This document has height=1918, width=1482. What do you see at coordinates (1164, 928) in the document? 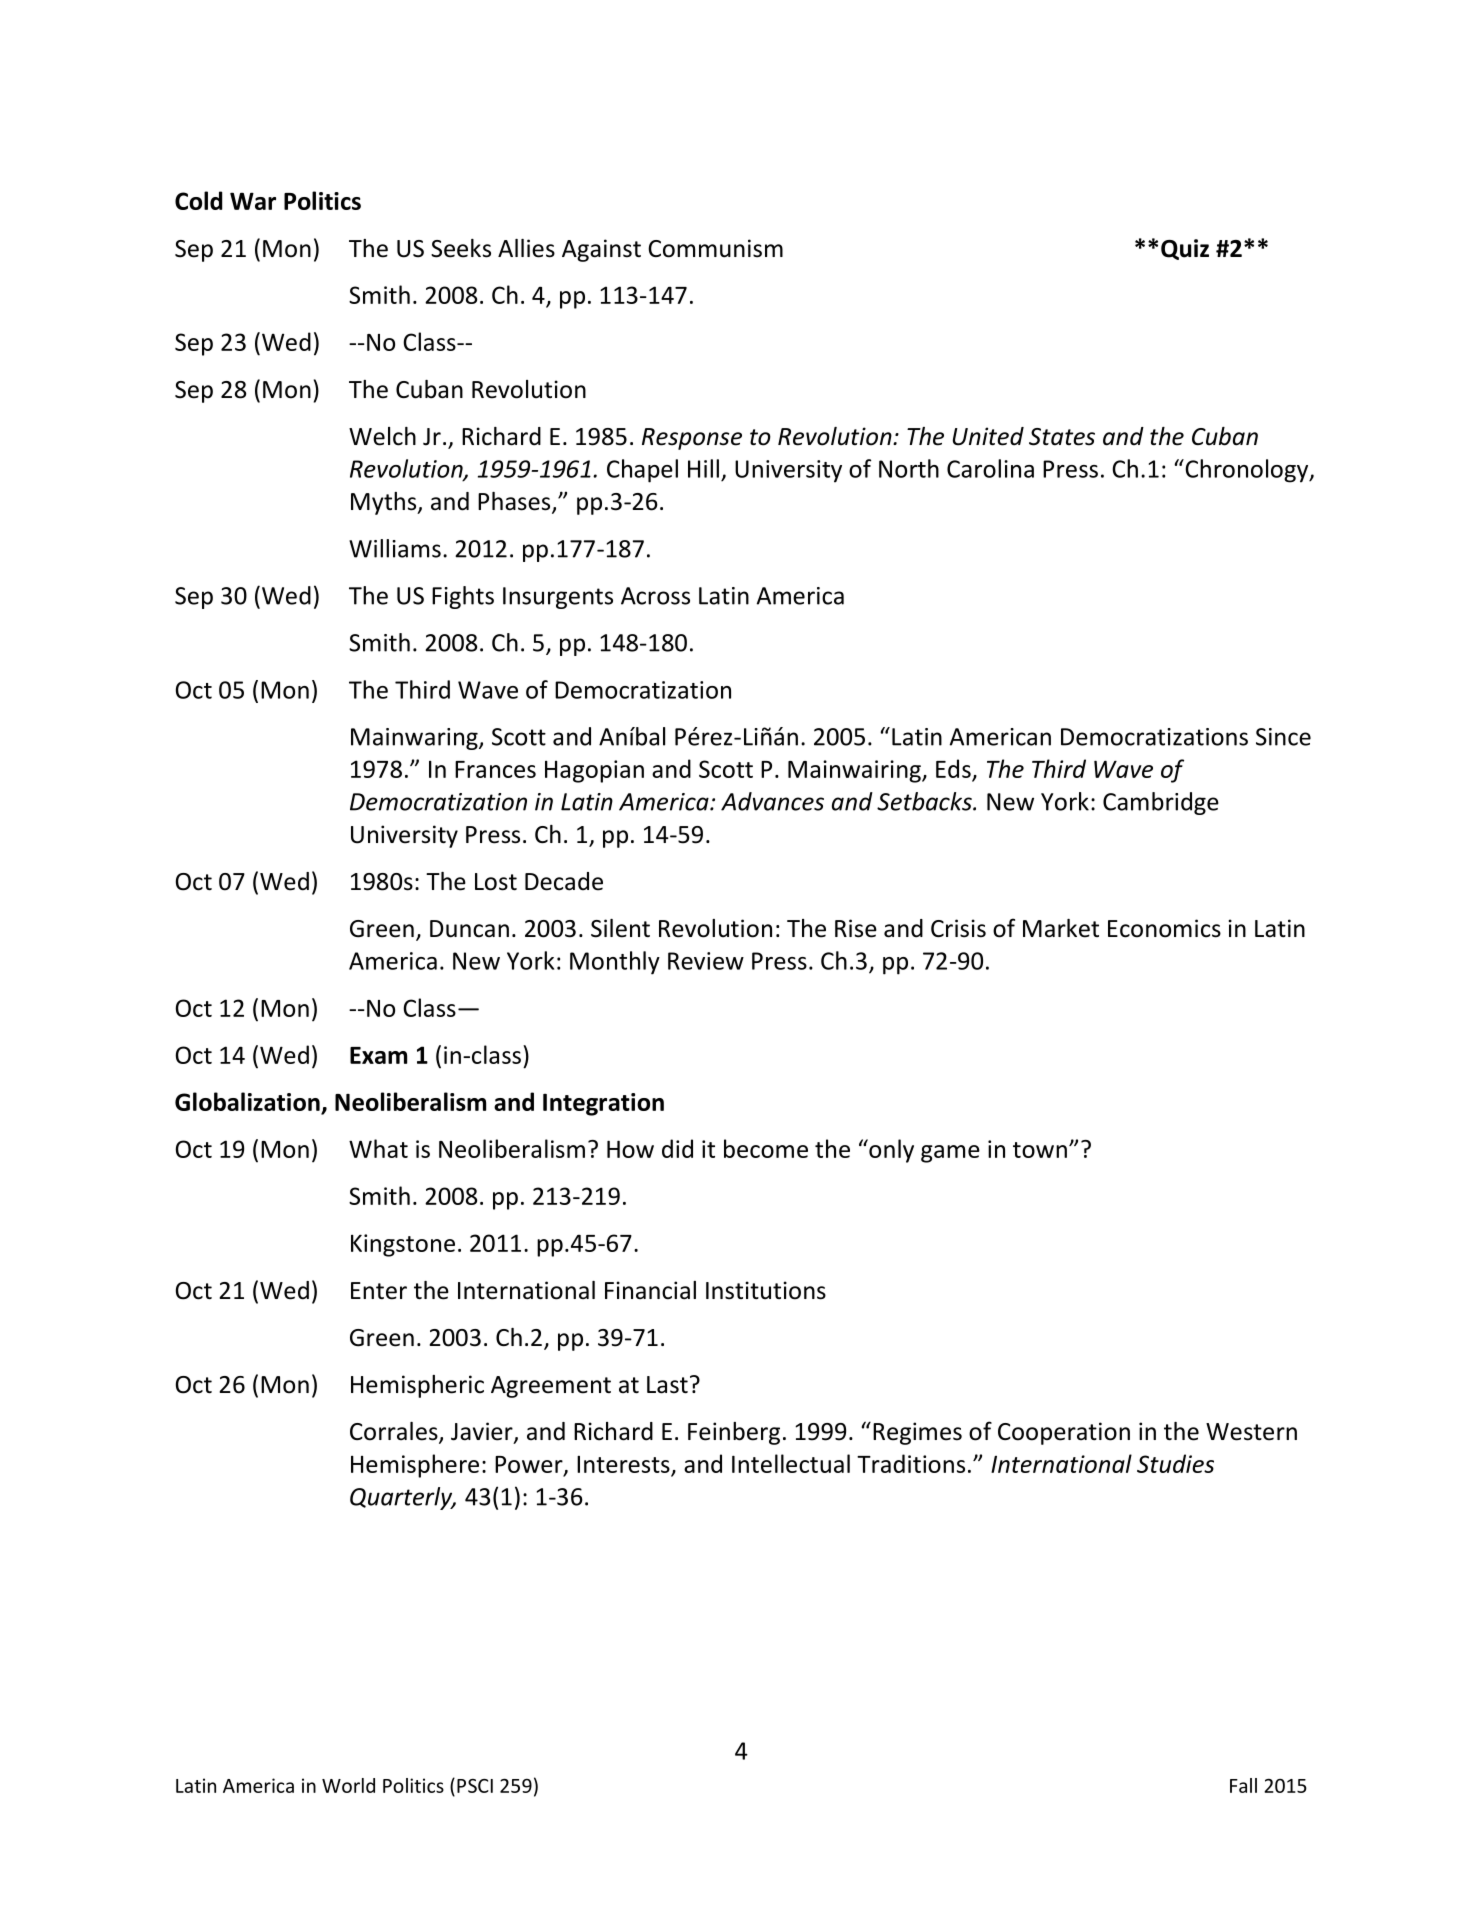
I see `Economics` at bounding box center [1164, 928].
